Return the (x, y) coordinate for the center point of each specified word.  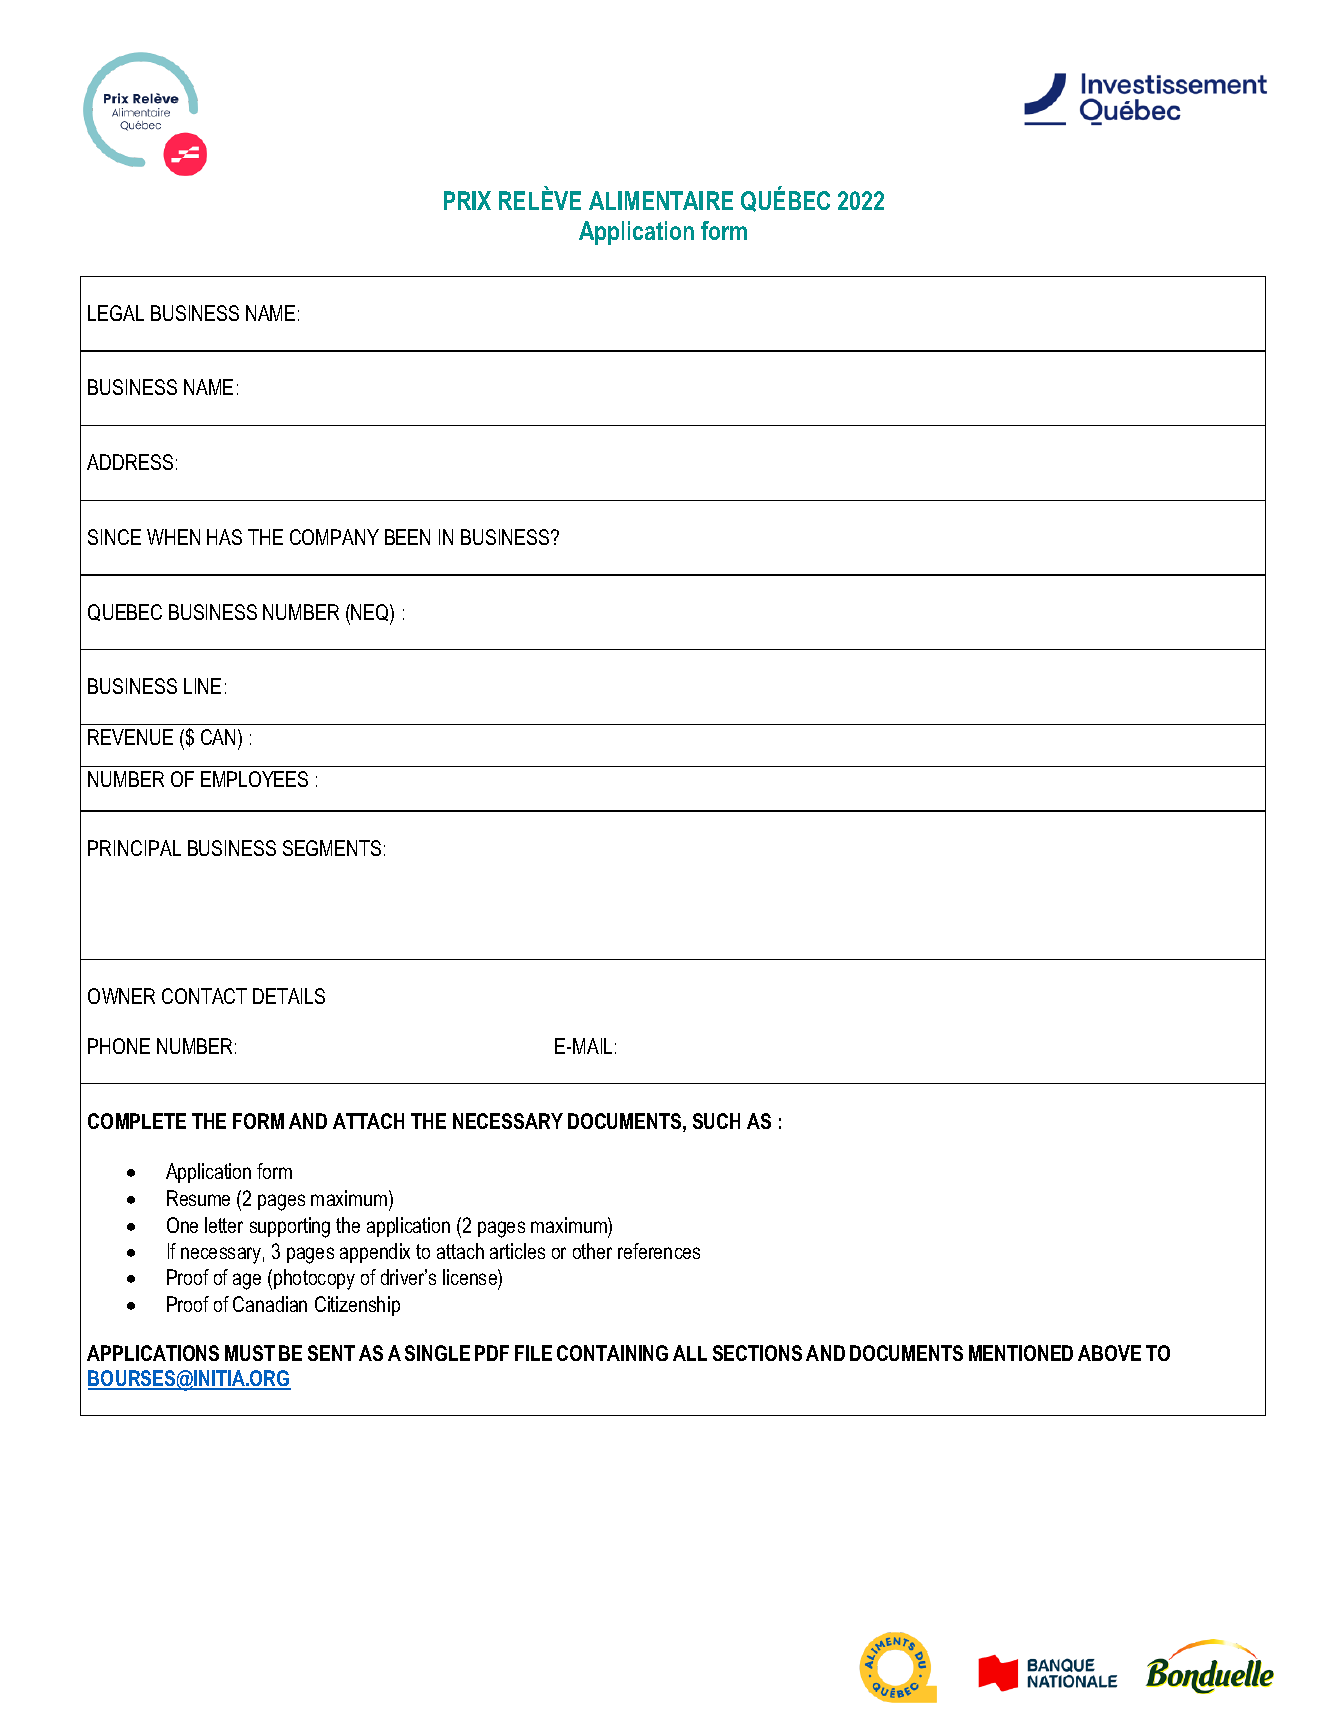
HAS (224, 537)
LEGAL (116, 313)
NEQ (371, 614)
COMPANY (334, 537)
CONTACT (204, 996)
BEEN (407, 537)
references (659, 1251)
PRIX (467, 200)
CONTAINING (612, 1353)
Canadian (270, 1304)
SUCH (716, 1121)
